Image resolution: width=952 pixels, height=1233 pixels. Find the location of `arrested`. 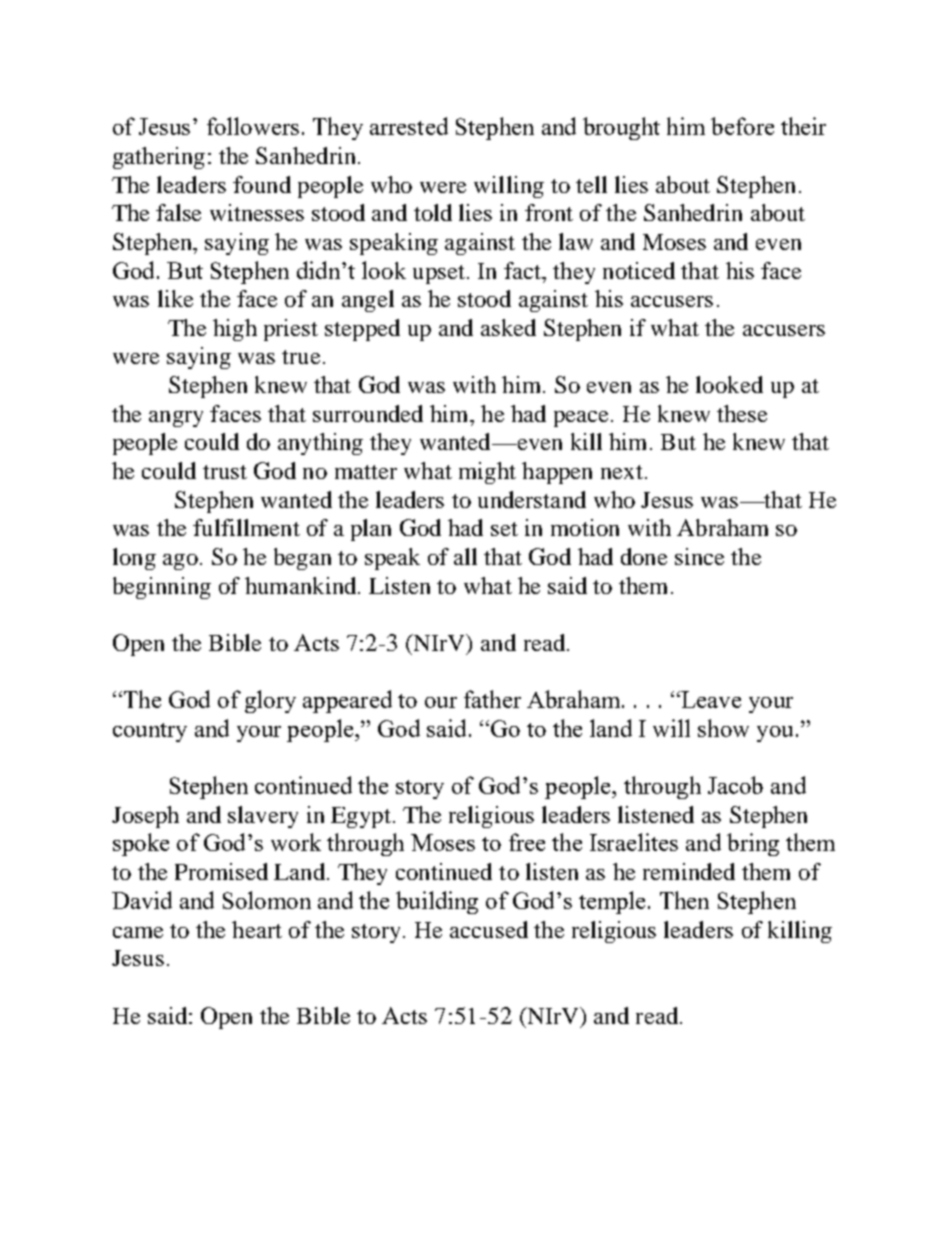

arrested is located at coordinates (409, 126).
